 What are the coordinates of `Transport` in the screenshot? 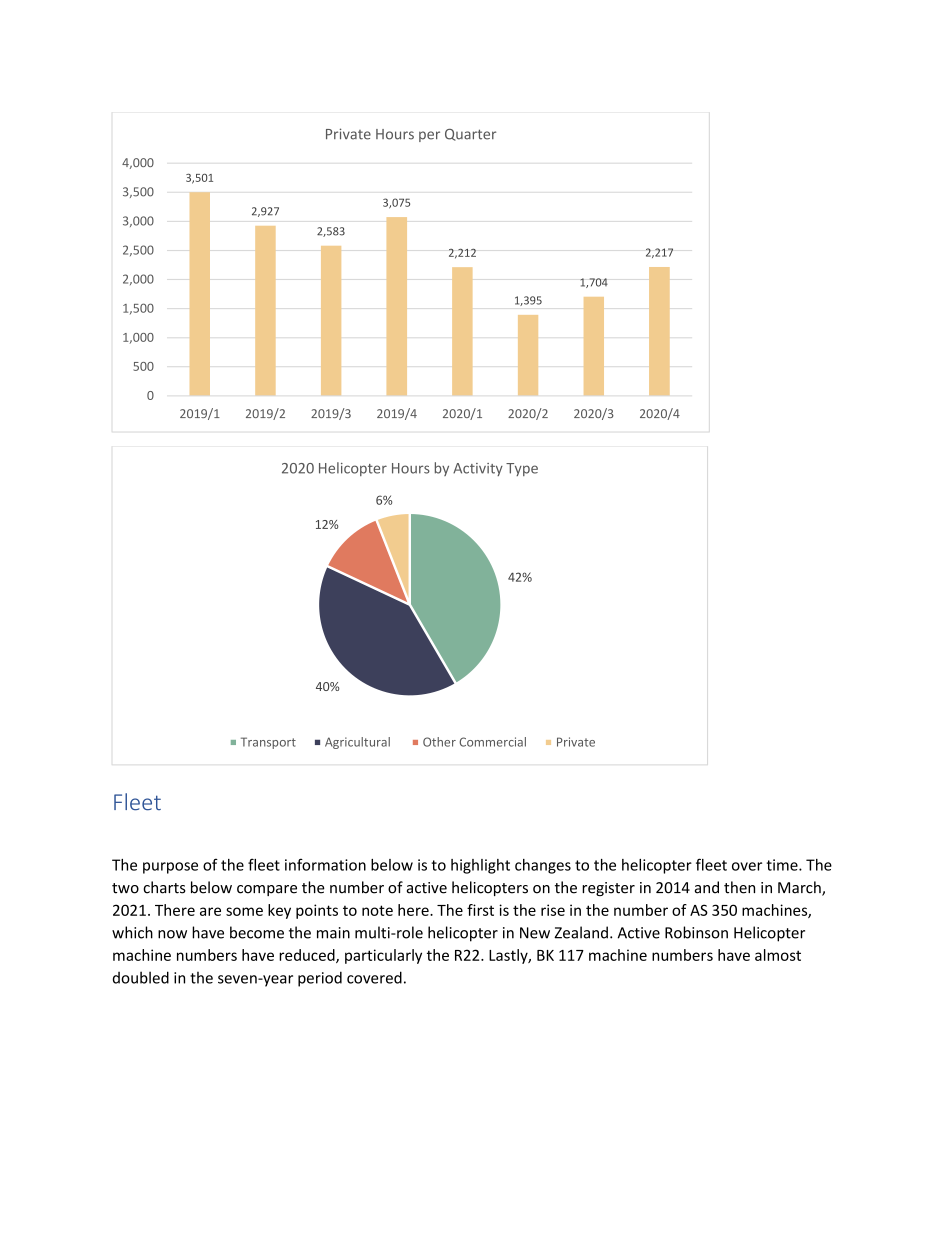 It's located at (268, 743).
